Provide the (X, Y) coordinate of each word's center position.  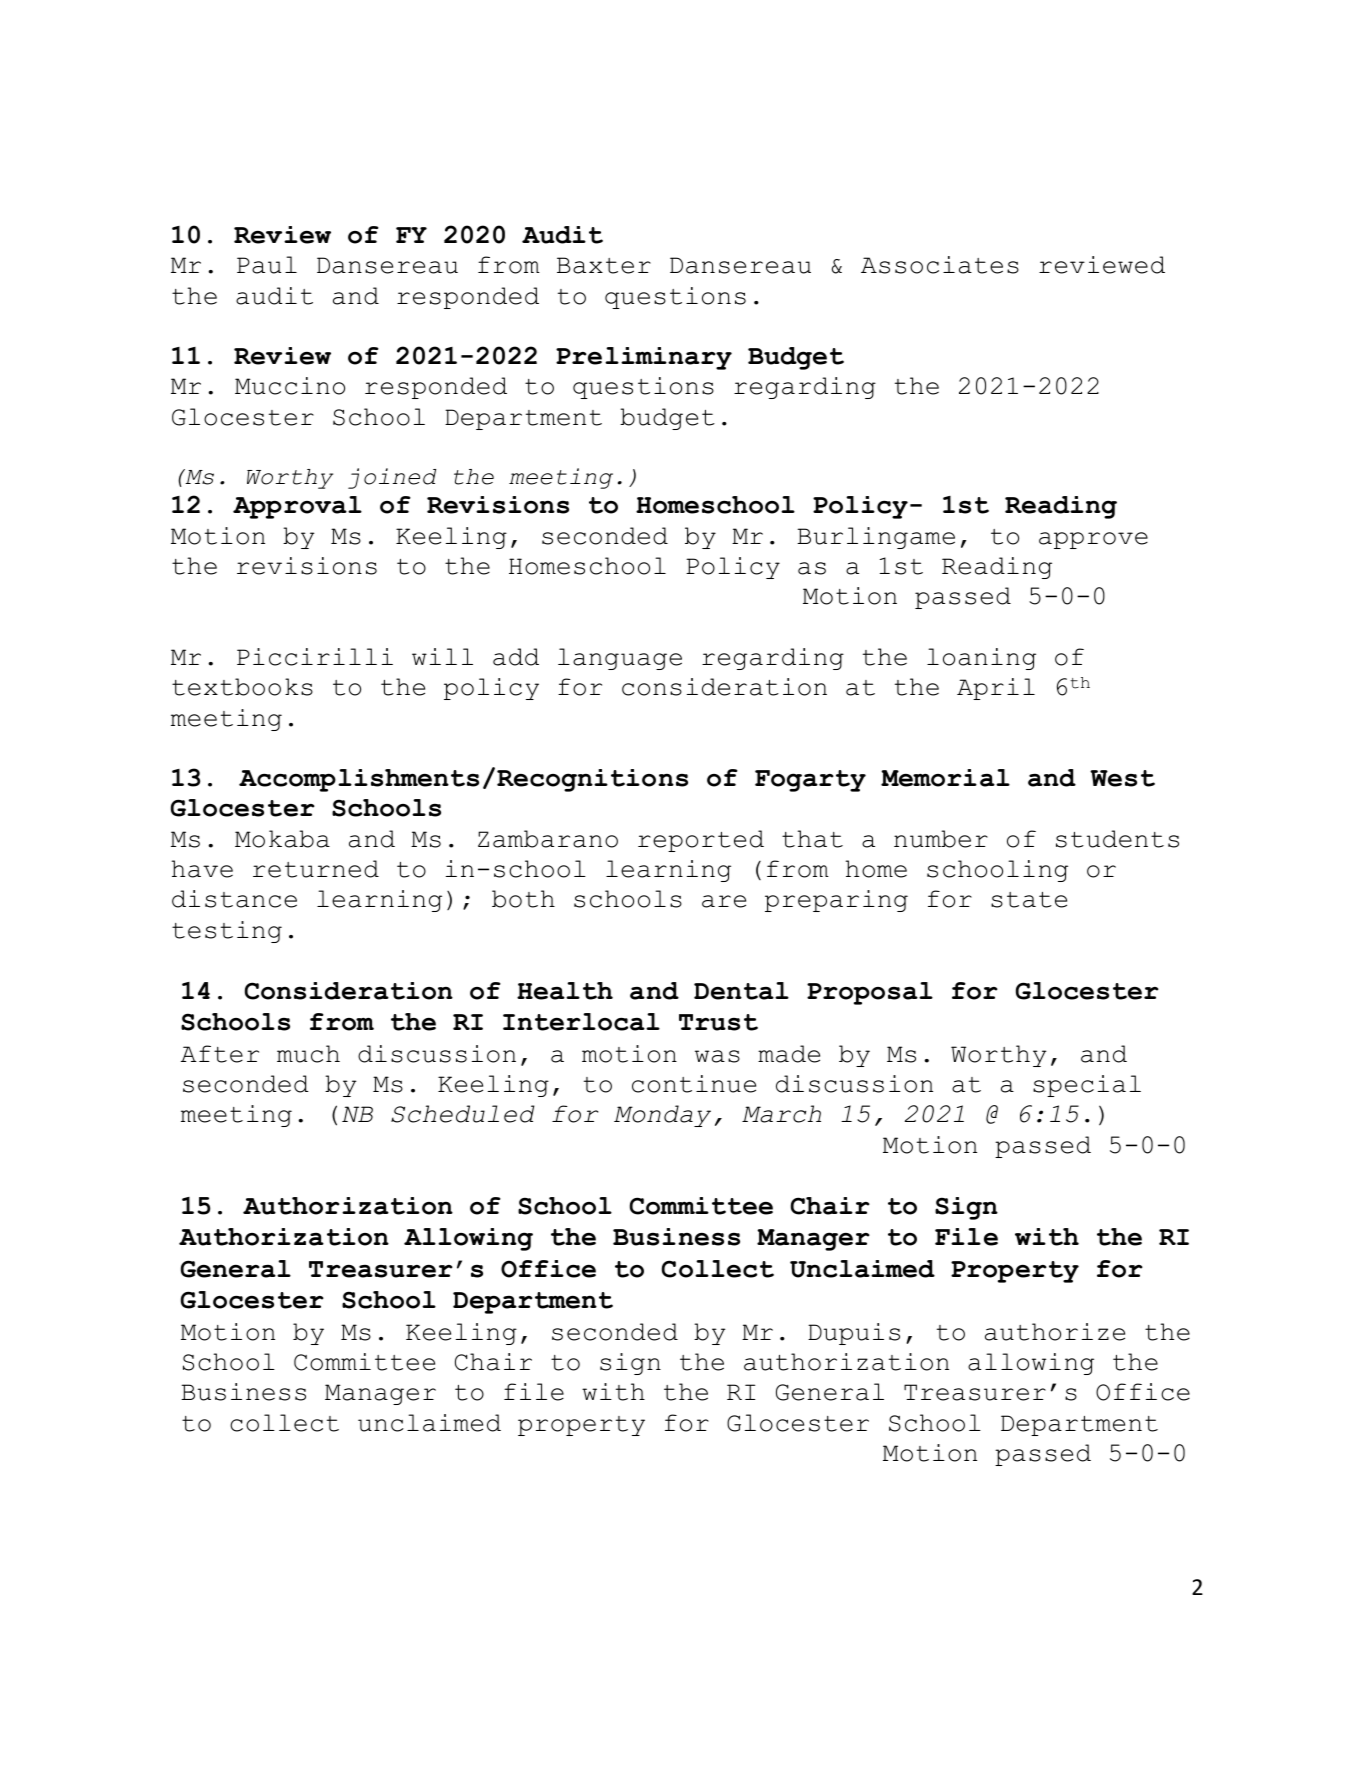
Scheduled (462, 1114)
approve (1093, 540)
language (620, 659)
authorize (1055, 1332)
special (1087, 1086)
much (308, 1054)
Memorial (945, 778)
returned (316, 869)
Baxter (604, 265)
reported (701, 841)
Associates (940, 265)
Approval (297, 507)
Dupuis (854, 1334)
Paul (267, 265)
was (717, 1056)
